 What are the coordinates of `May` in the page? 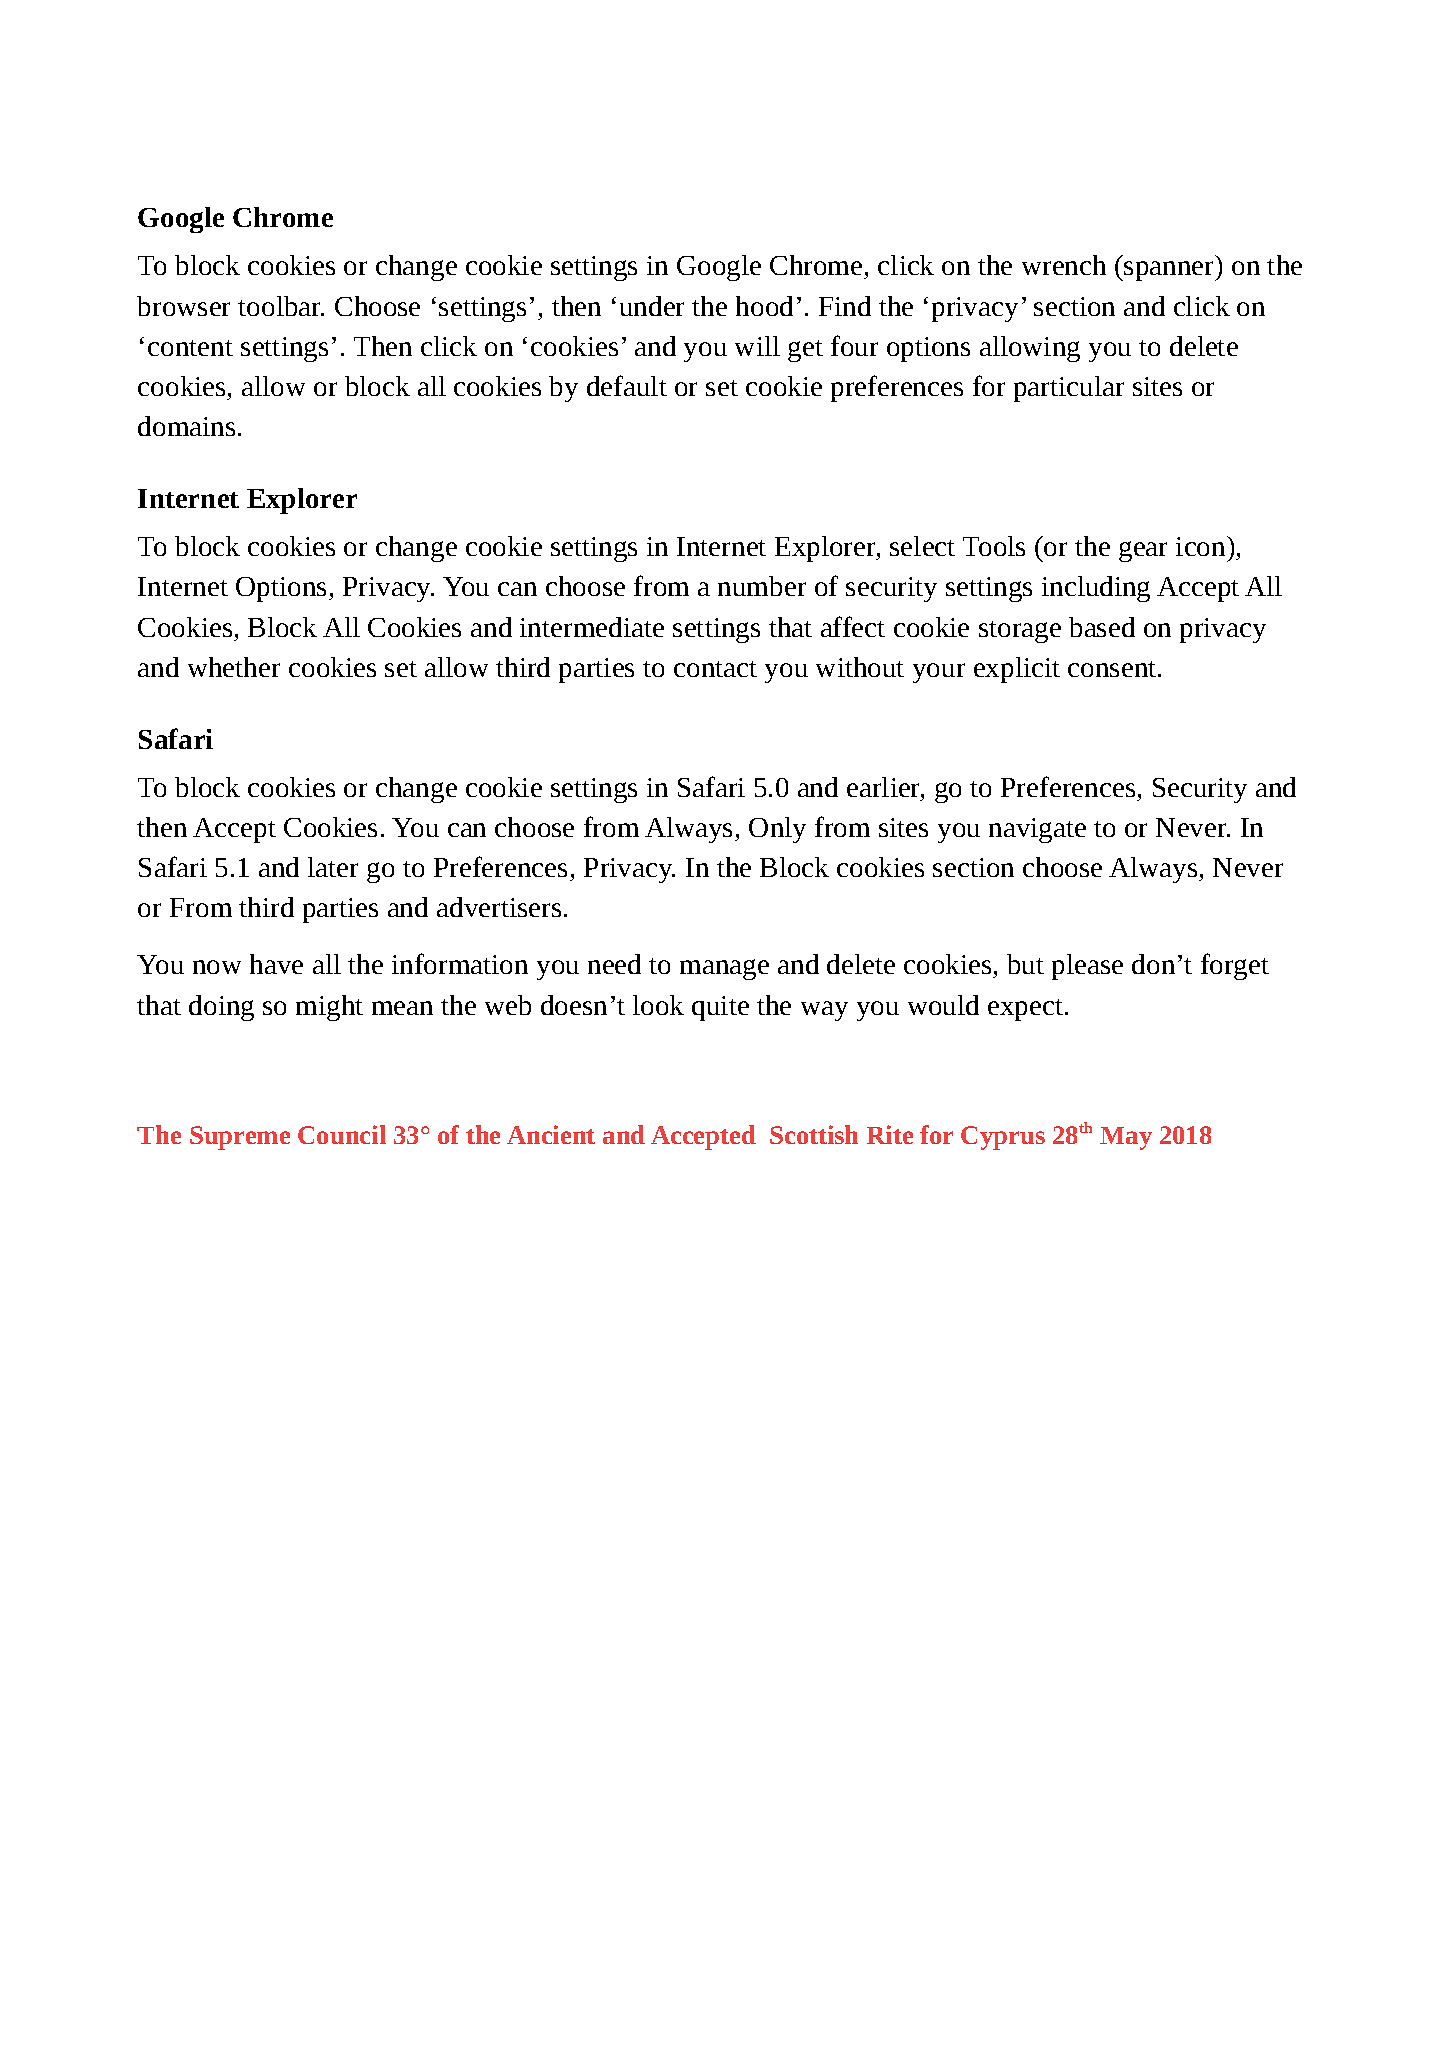 It's located at (1126, 1138).
